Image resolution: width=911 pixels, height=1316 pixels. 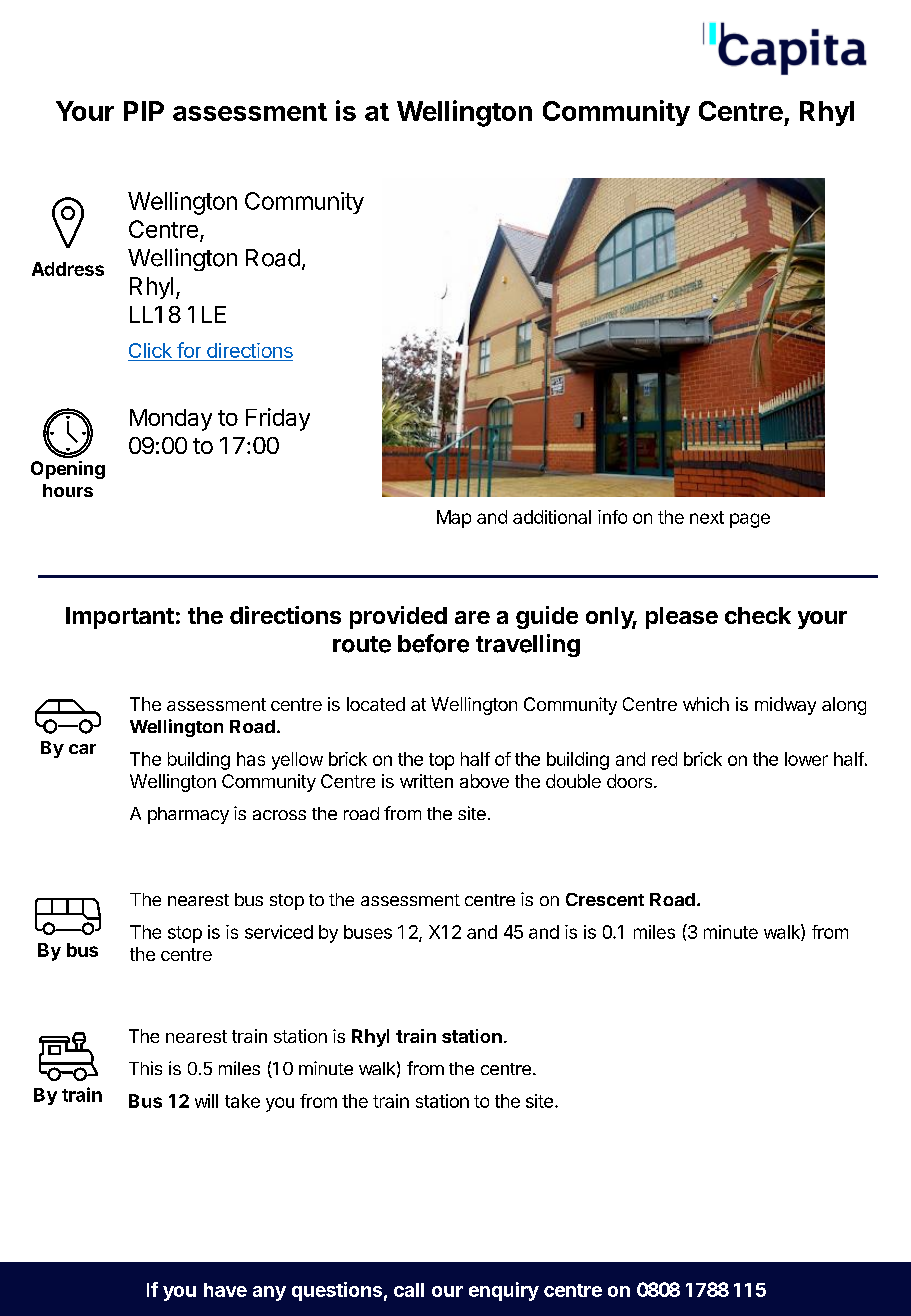 I want to click on pharmacy, so click(x=188, y=815).
